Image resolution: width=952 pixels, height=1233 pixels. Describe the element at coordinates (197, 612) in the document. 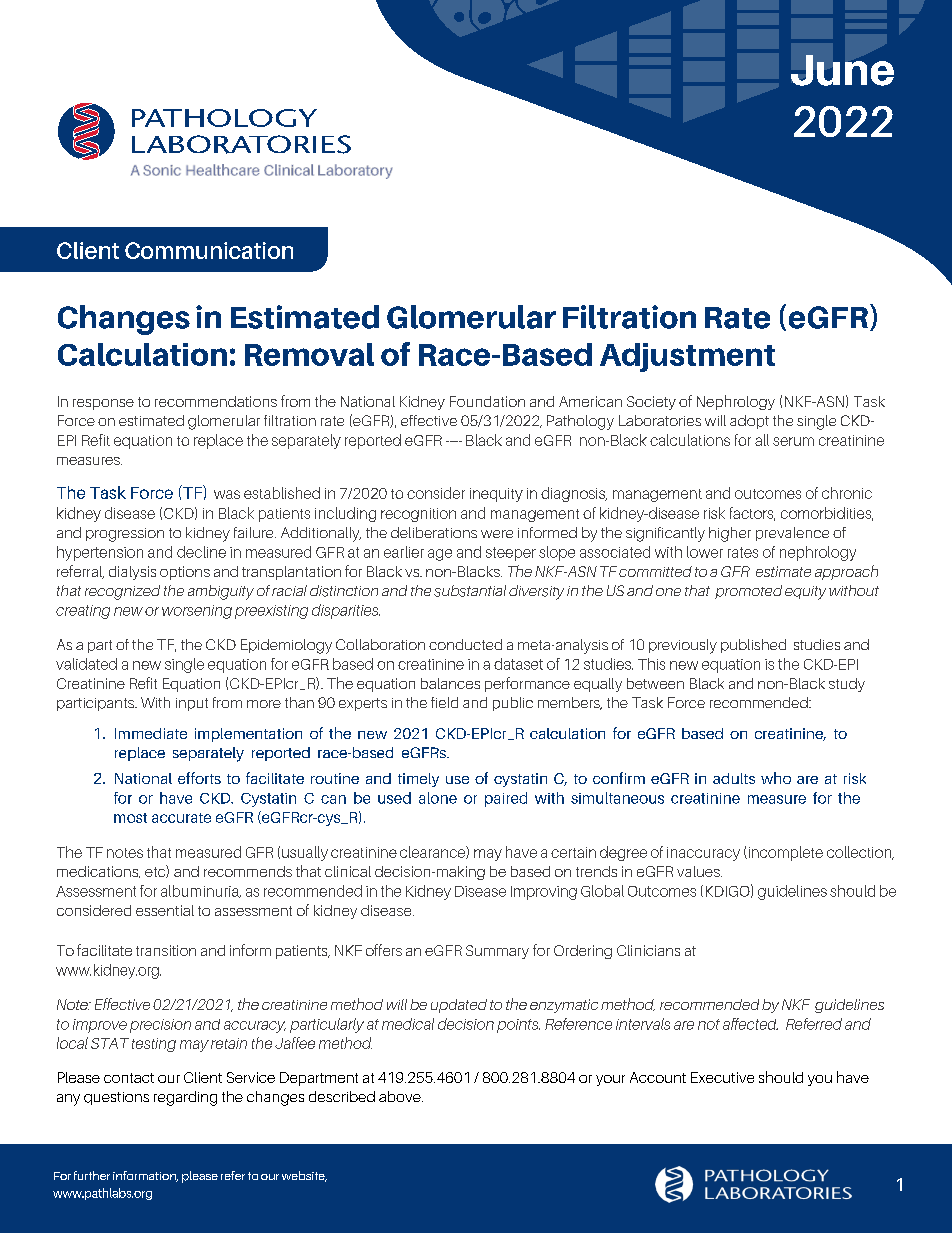

I see `worsening` at that location.
